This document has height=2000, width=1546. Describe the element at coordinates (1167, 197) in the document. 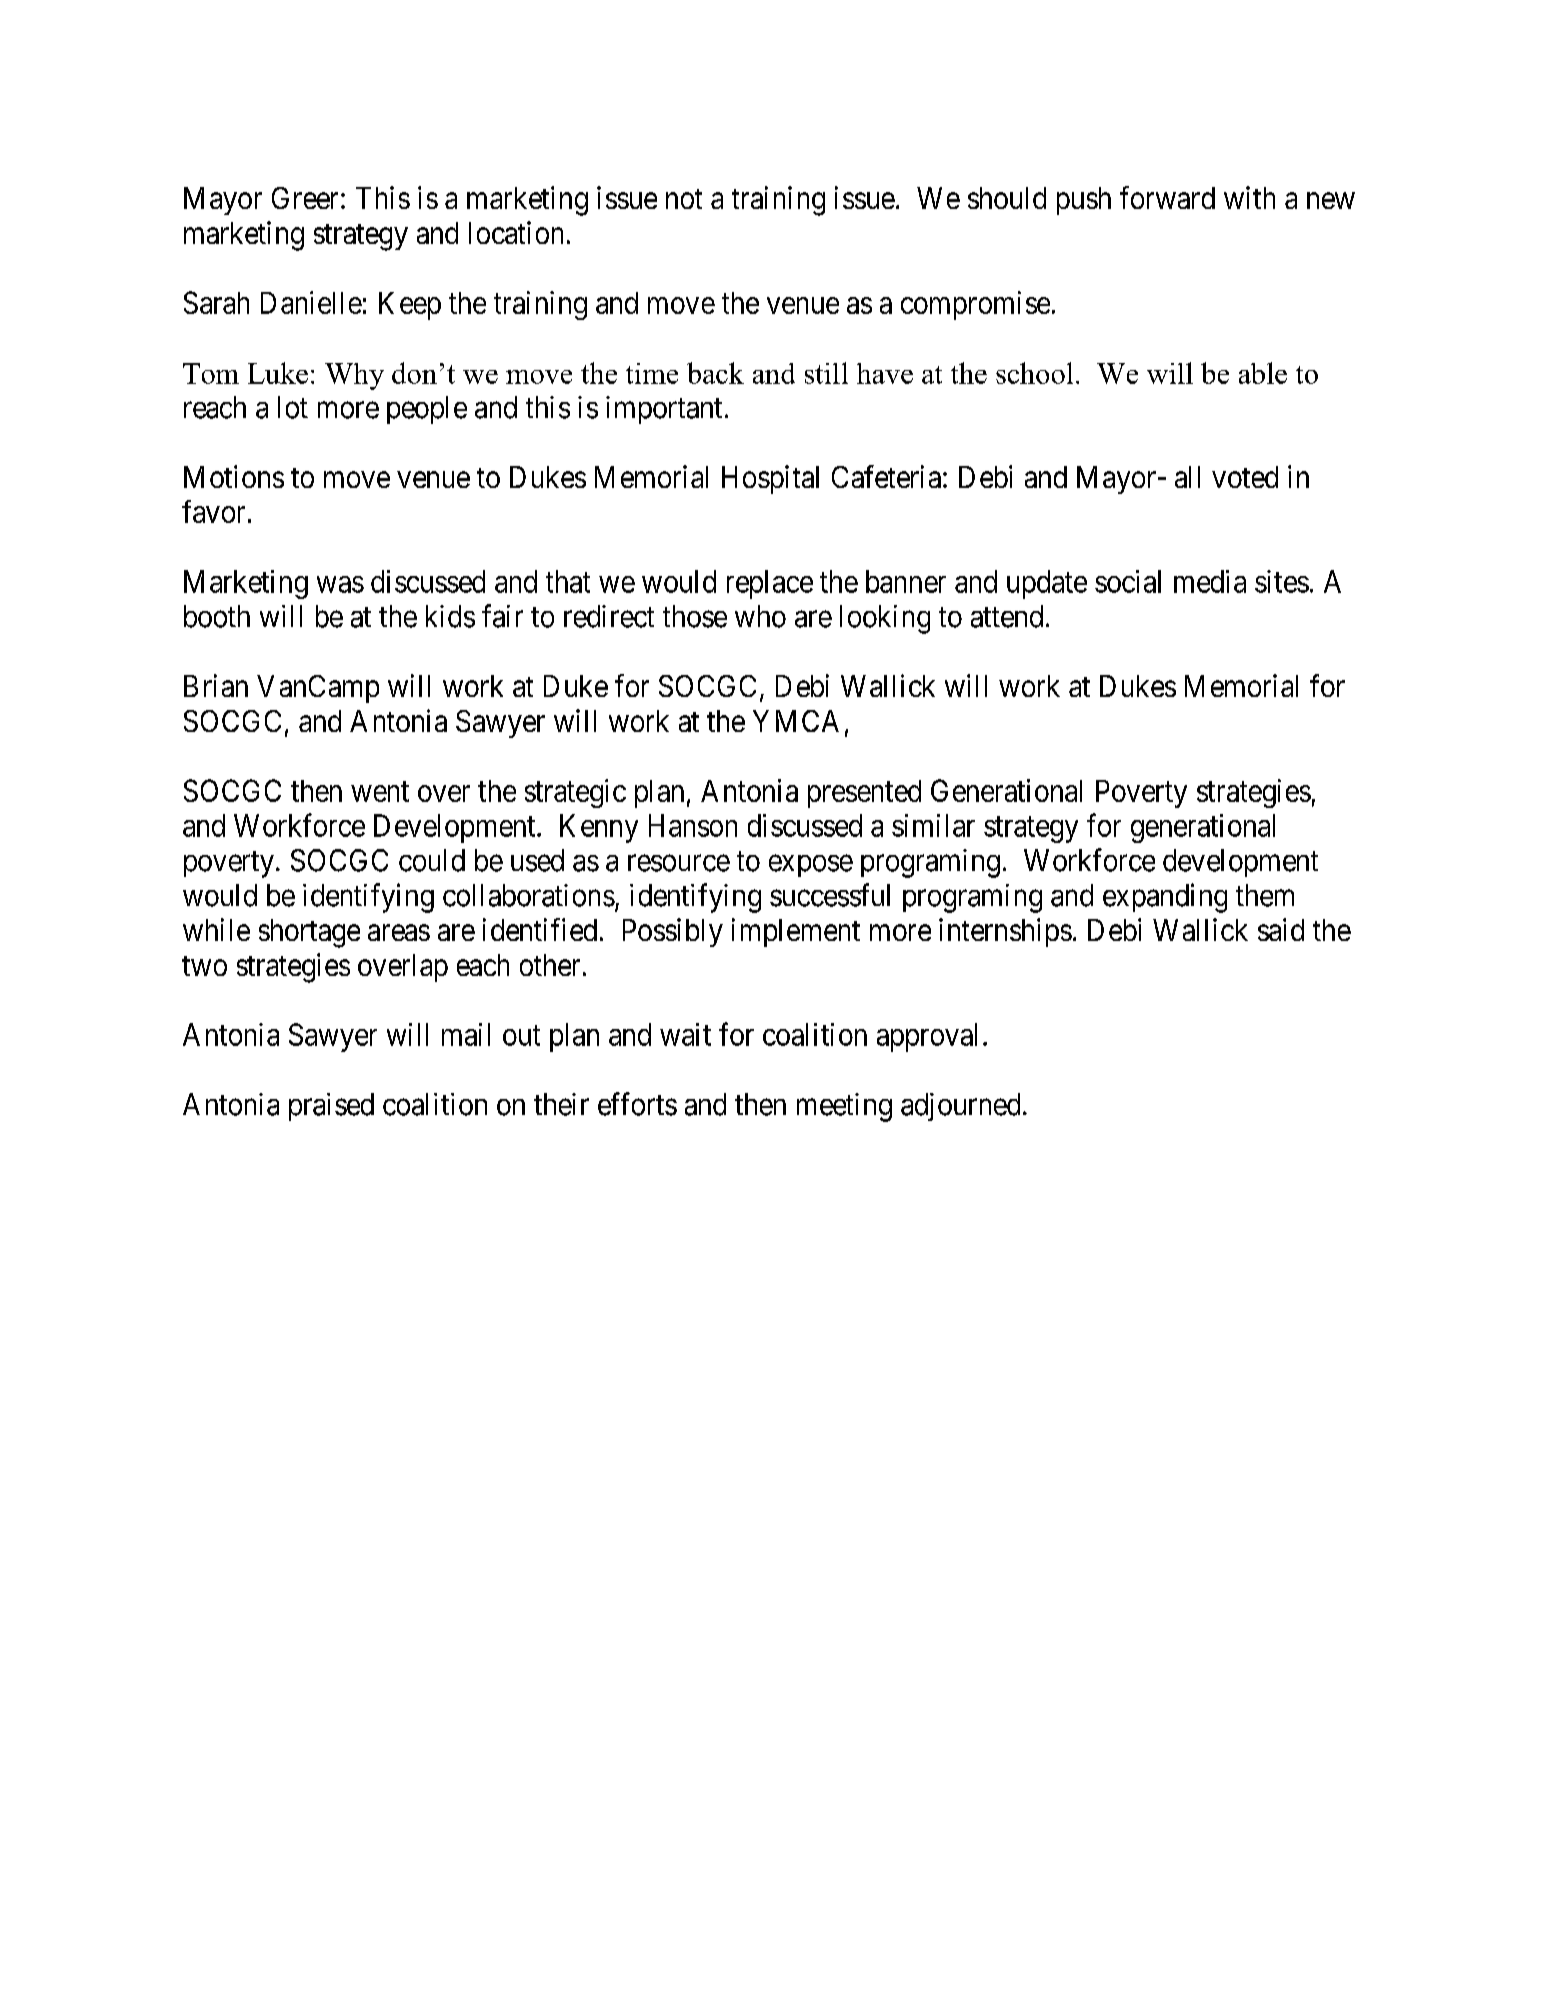

I see `forward` at that location.
